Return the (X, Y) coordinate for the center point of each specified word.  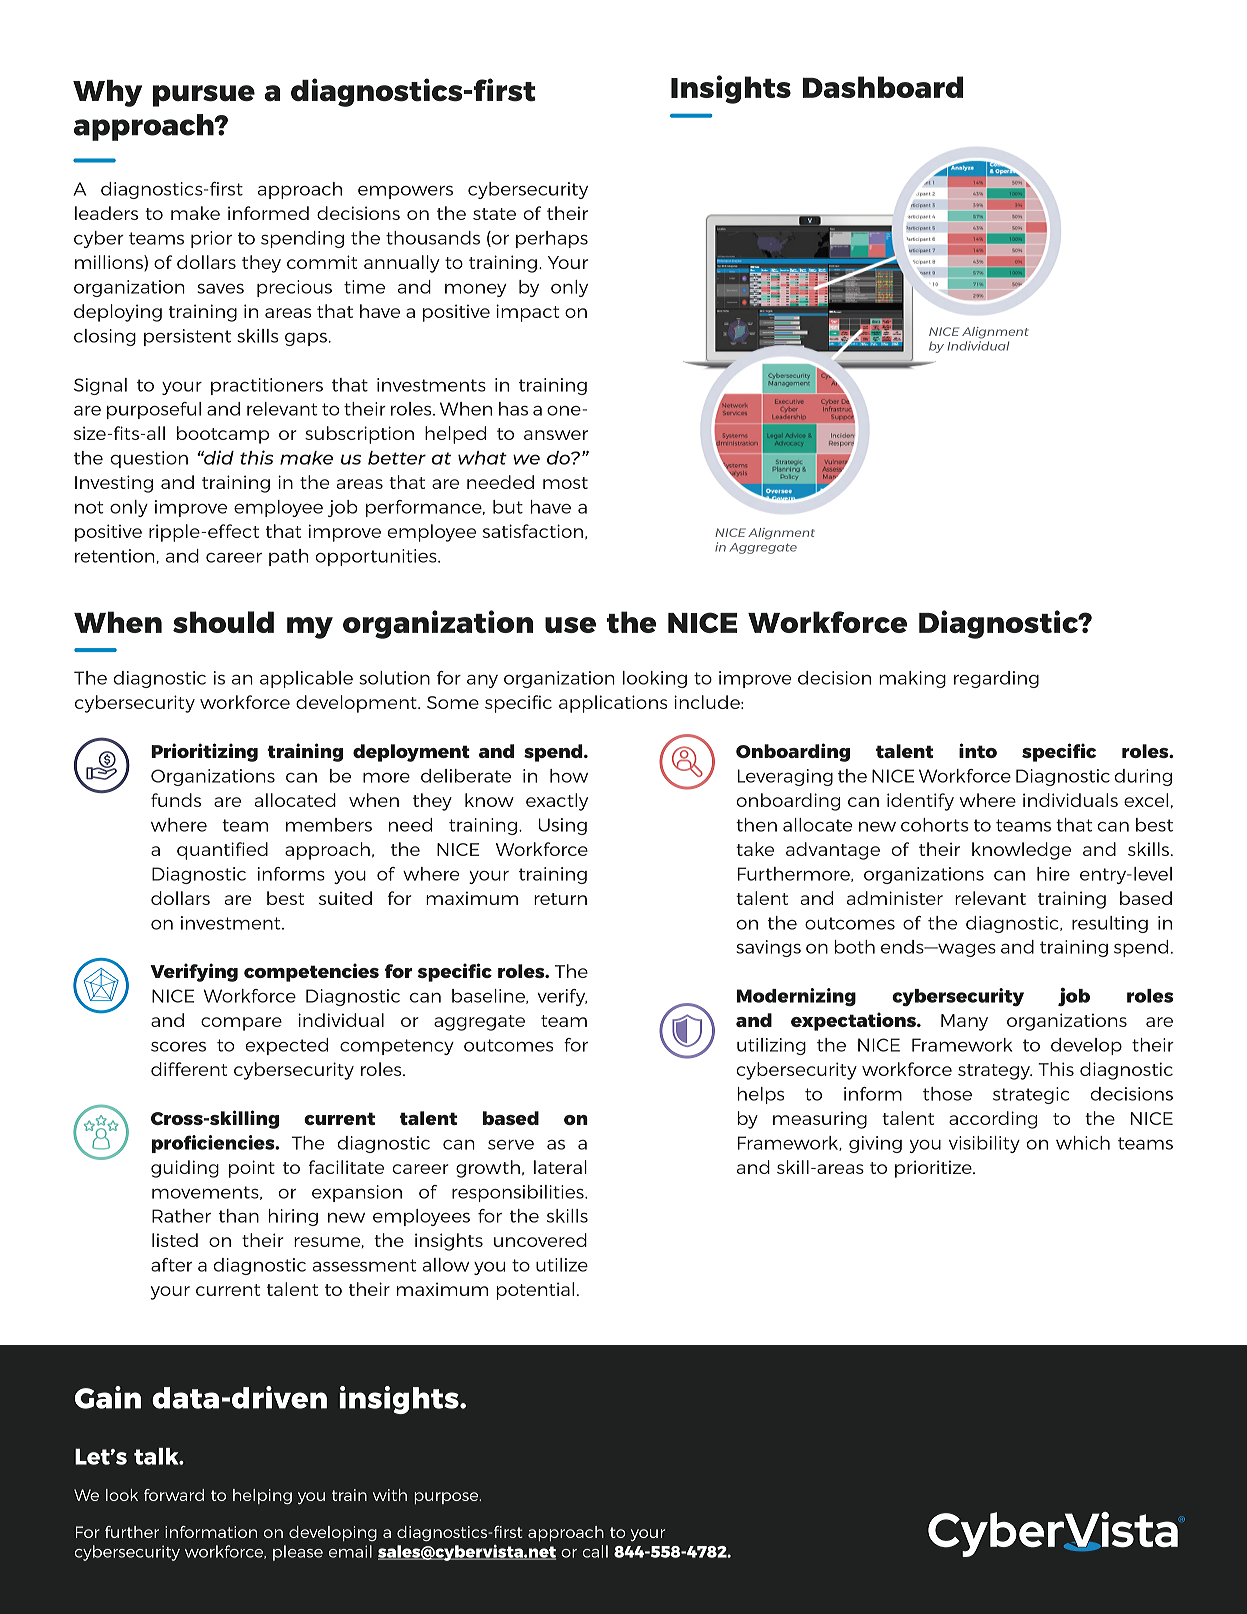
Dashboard (883, 87)
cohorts (934, 825)
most (565, 483)
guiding (185, 1169)
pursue (204, 96)
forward (174, 1495)
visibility (984, 1144)
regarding (996, 679)
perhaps (552, 239)
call (595, 1551)
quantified (222, 851)
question (149, 459)
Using (563, 826)
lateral (560, 1167)
